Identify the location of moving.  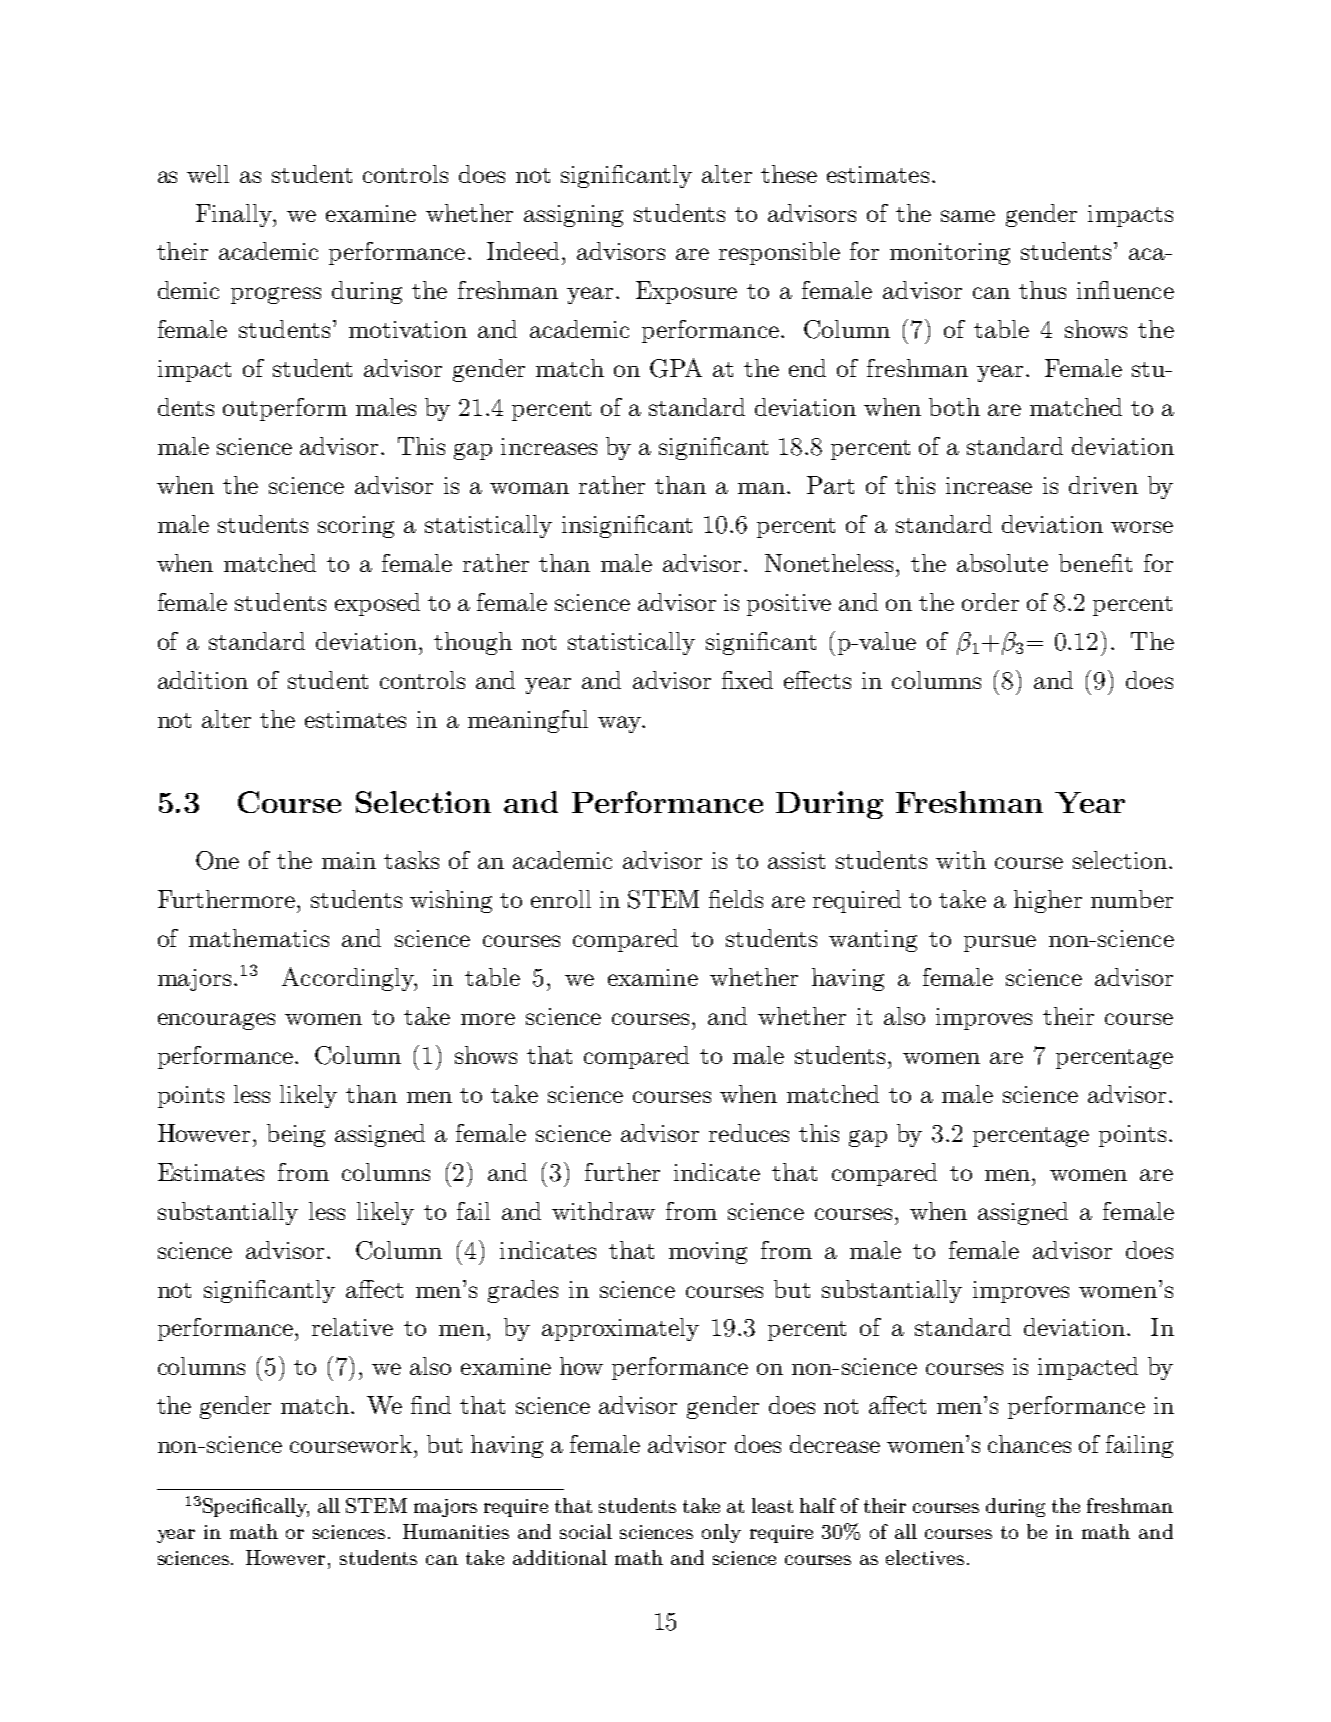
(708, 1253).
